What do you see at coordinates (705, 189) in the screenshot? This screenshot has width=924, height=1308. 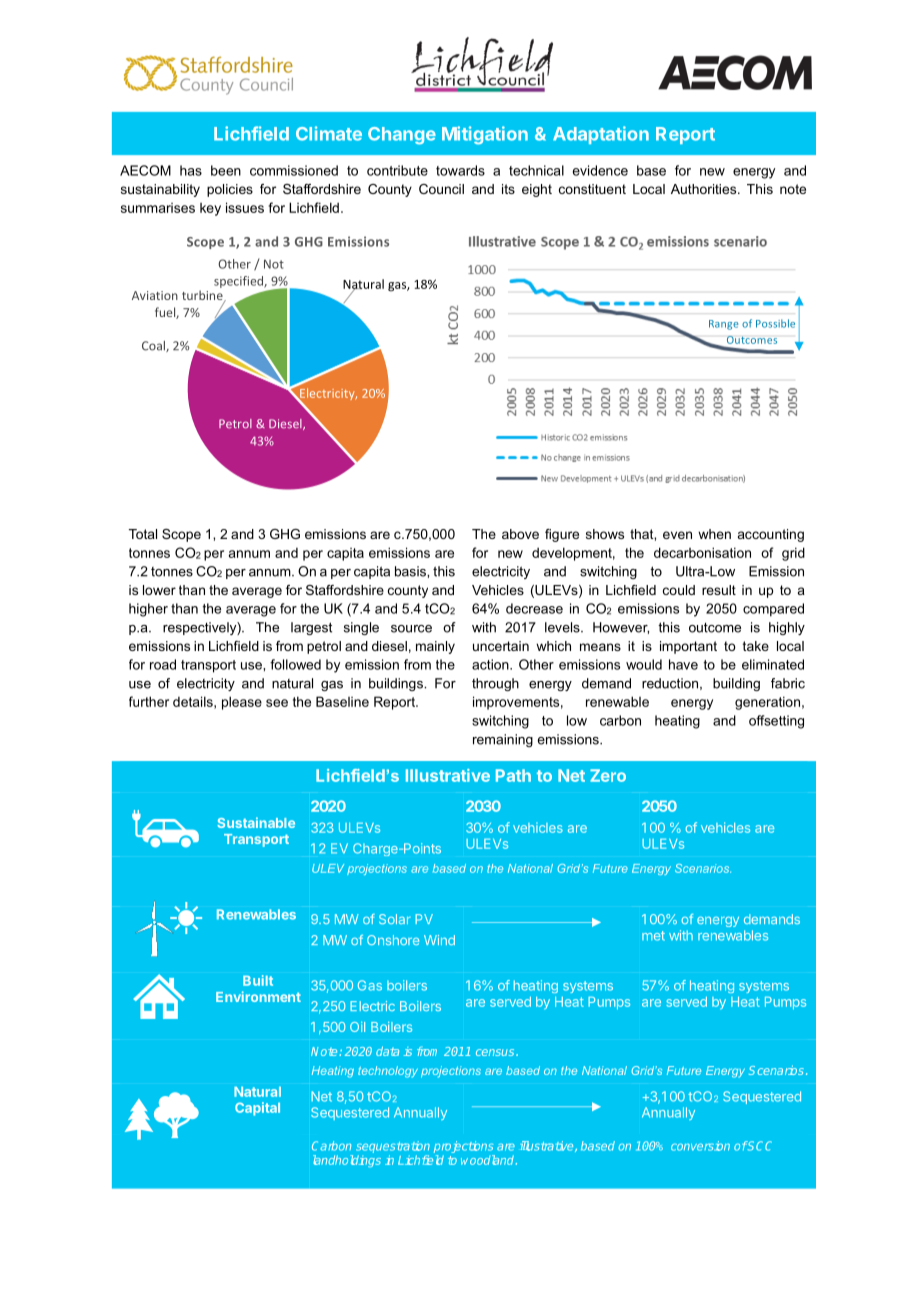 I see `Authorities` at bounding box center [705, 189].
